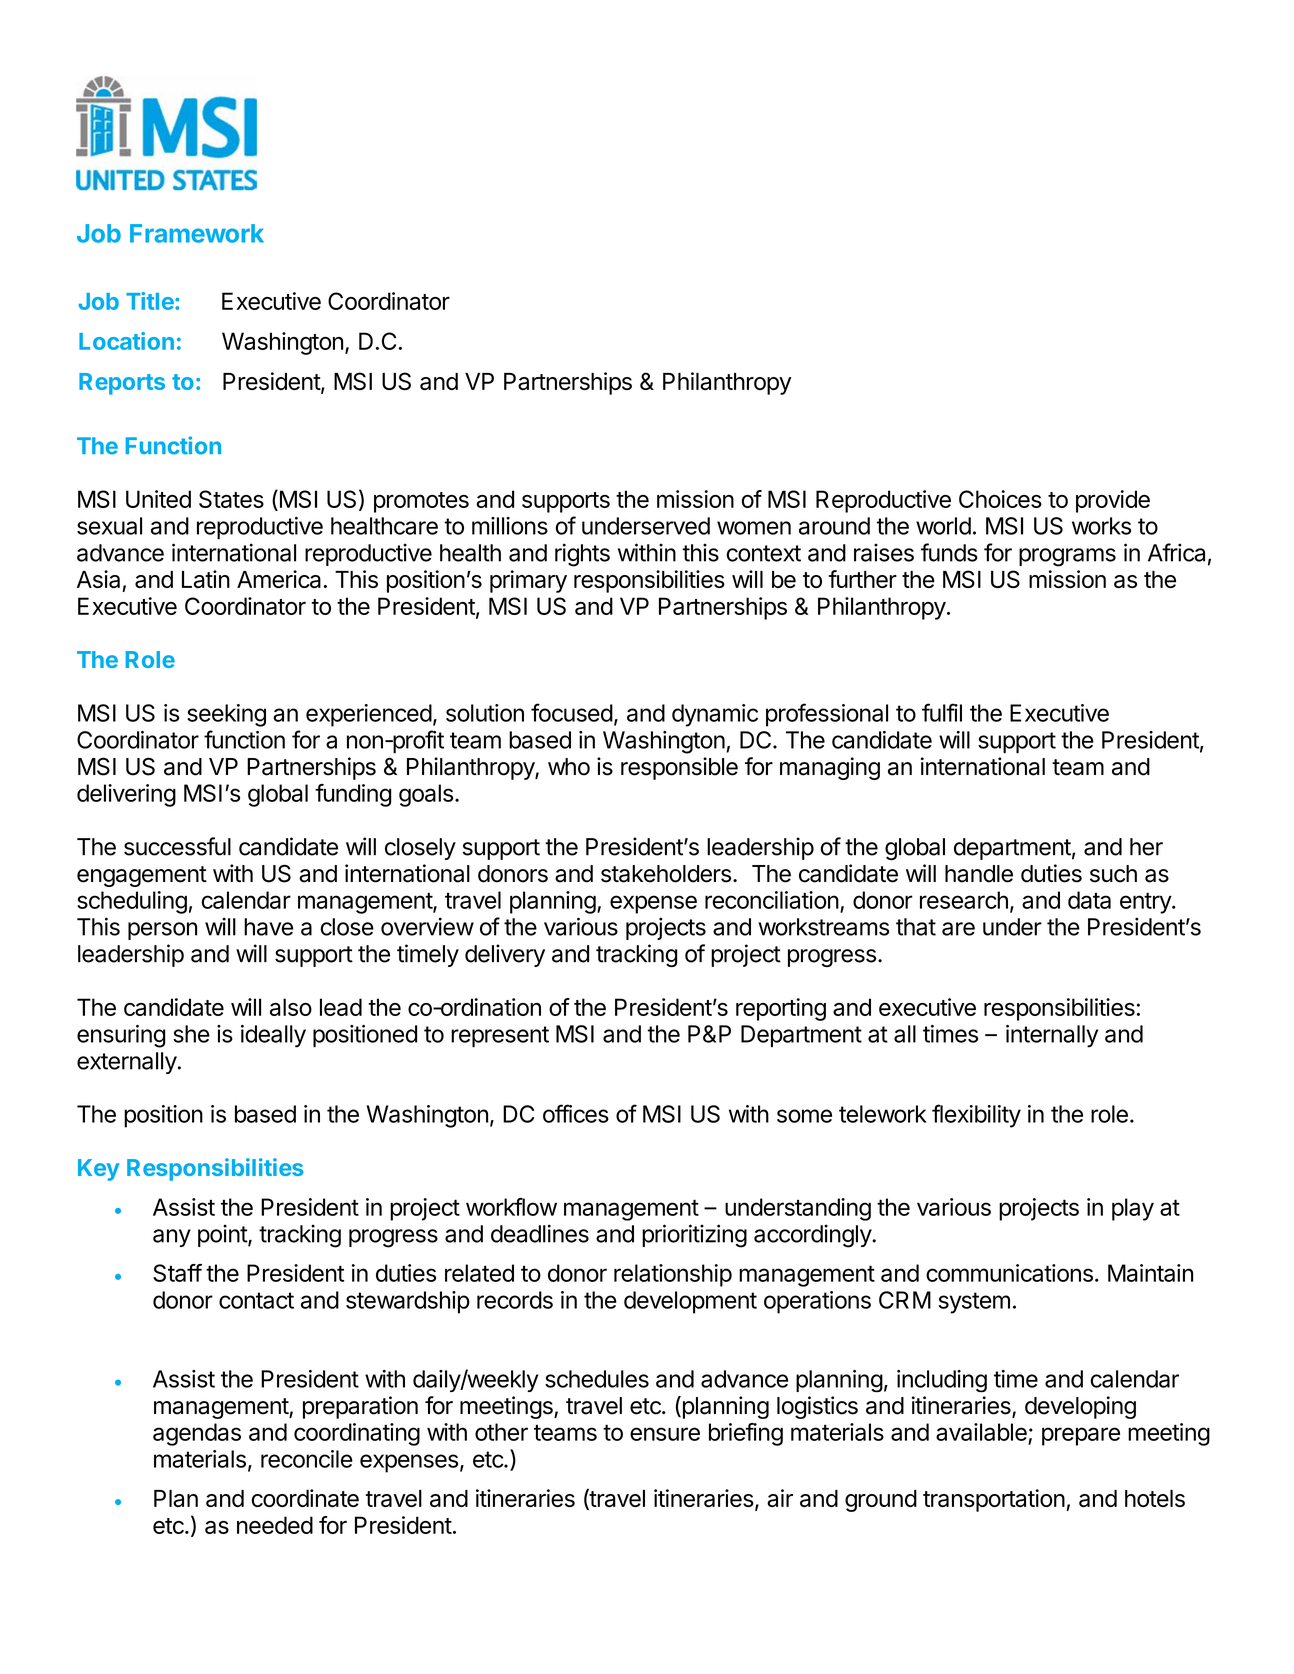  Describe the element at coordinates (275, 1525) in the screenshot. I see `needed` at that location.
